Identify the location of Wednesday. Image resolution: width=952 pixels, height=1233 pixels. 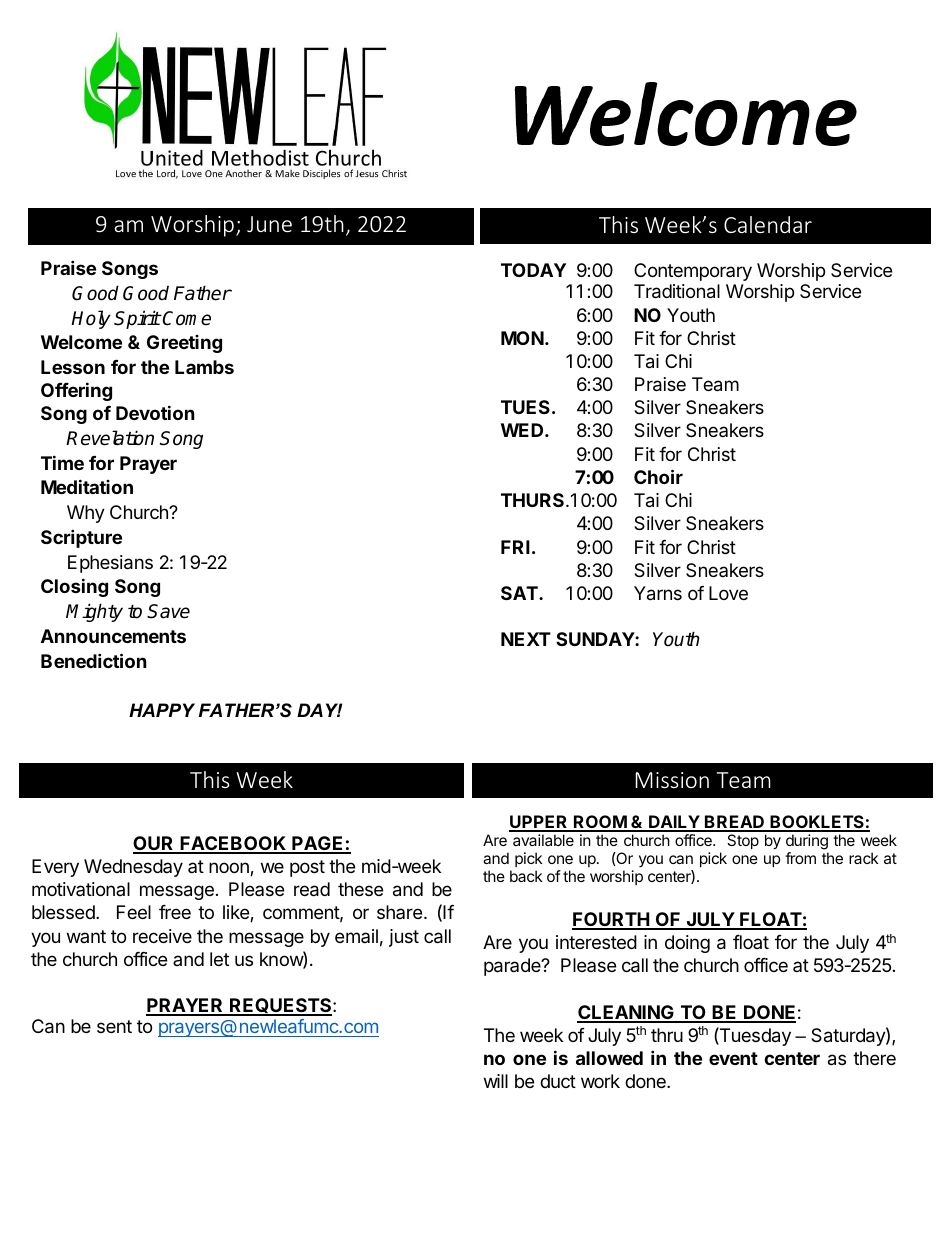
(133, 868).
